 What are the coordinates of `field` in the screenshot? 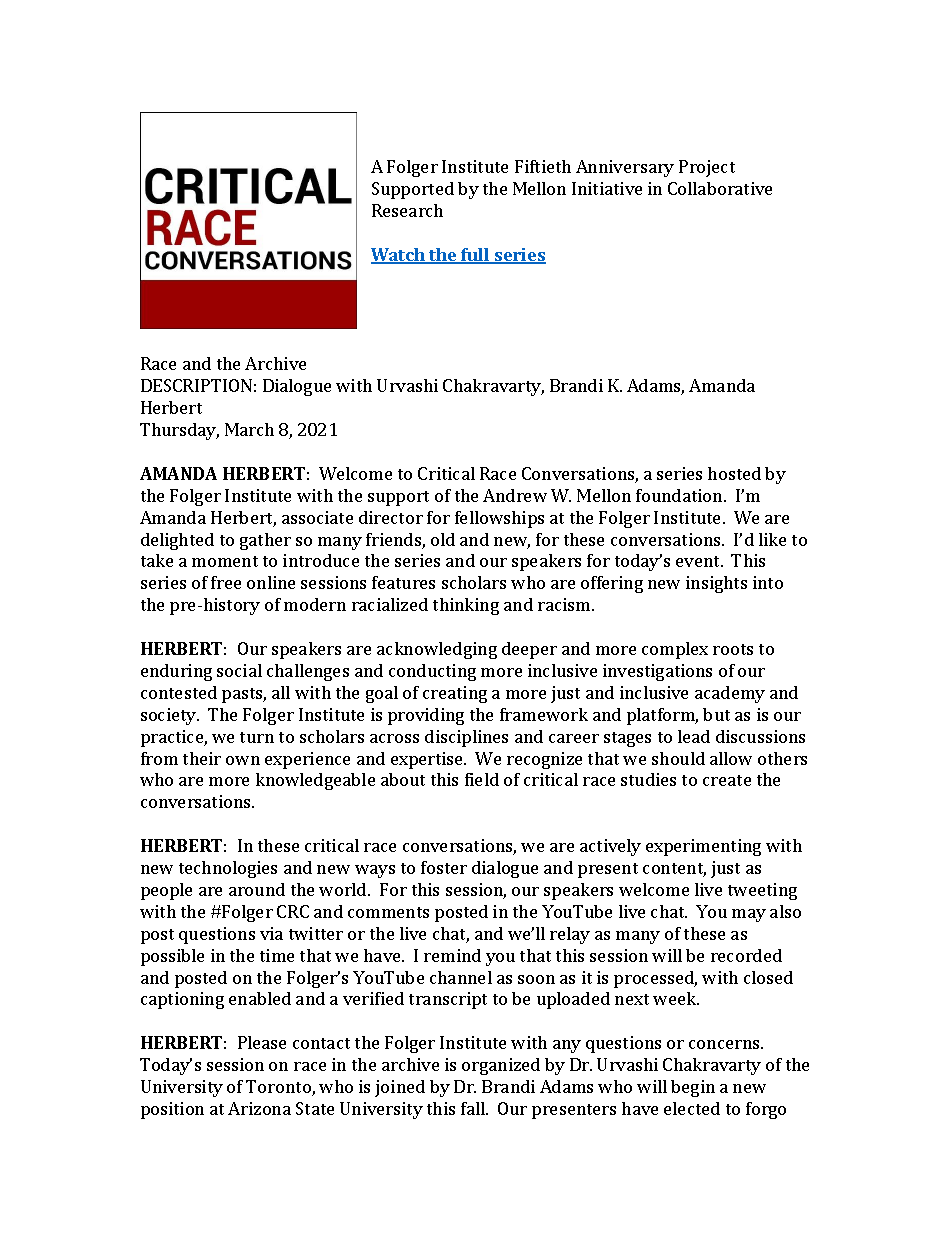 It's located at (482, 779).
